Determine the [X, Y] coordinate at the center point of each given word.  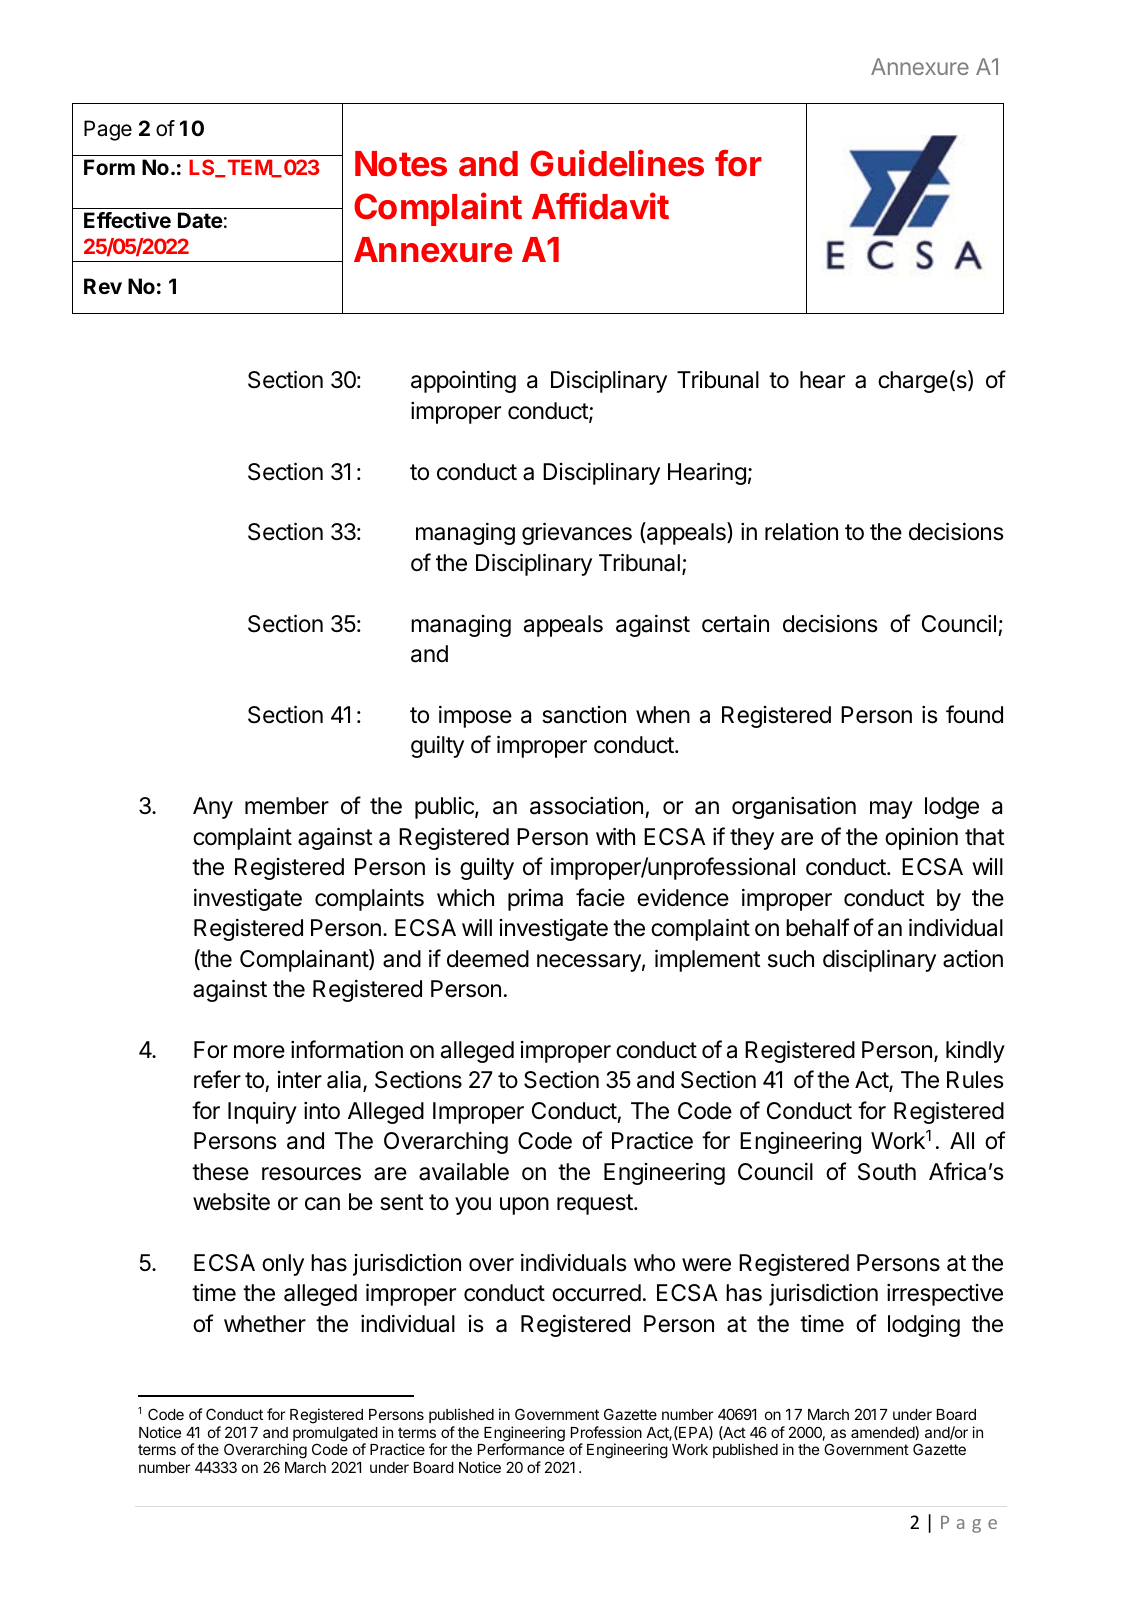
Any [213, 808]
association [586, 806]
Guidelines [617, 163]
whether [265, 1324]
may [891, 810]
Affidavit [600, 206]
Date [200, 220]
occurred [596, 1293]
